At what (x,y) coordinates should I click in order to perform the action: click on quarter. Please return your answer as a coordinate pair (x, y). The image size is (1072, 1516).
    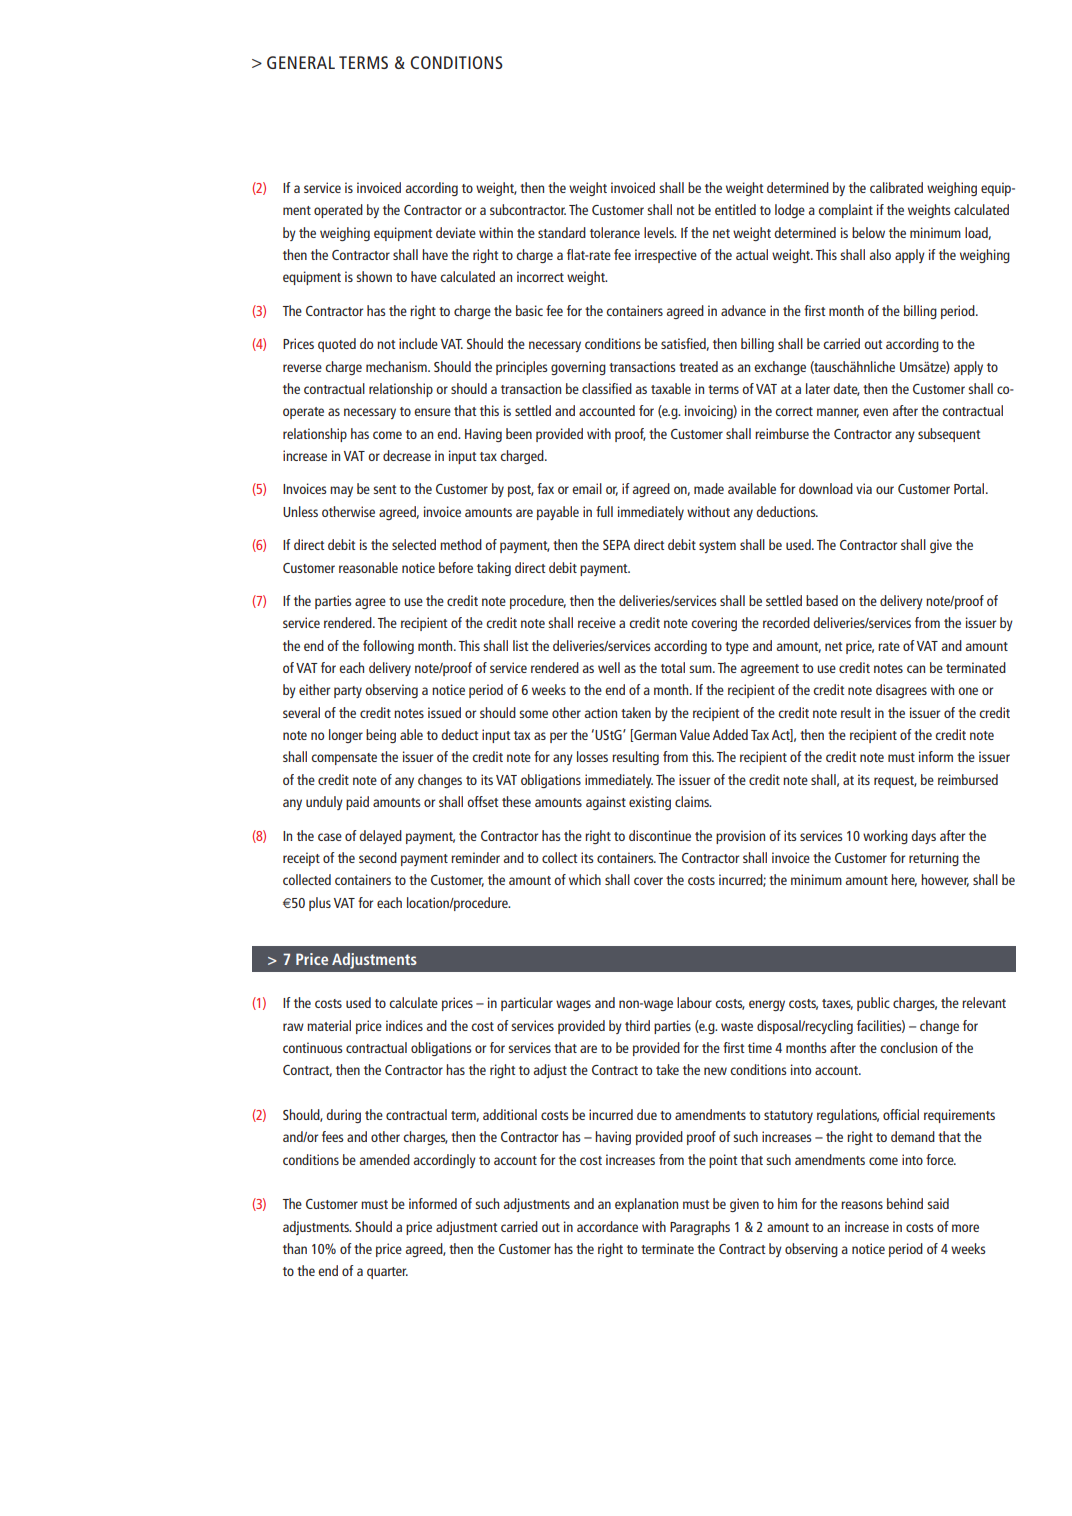
    Looking at the image, I should click on (387, 1273).
